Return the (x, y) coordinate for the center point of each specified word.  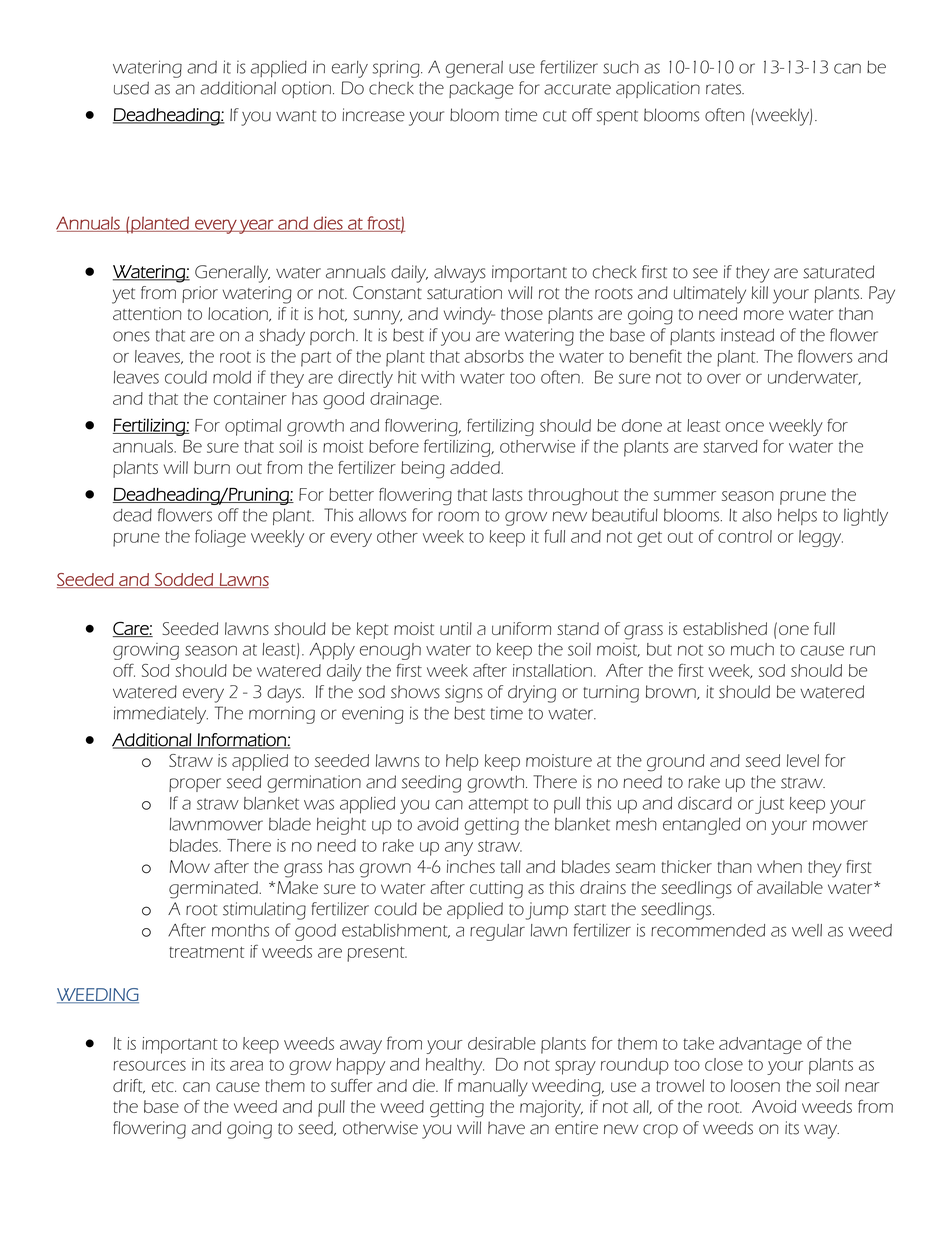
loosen (755, 1085)
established (725, 628)
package (481, 90)
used (131, 88)
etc (164, 1086)
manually (493, 1088)
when (779, 866)
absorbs (494, 356)
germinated (214, 890)
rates (724, 89)
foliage (220, 538)
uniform (521, 628)
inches (471, 866)
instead (747, 335)
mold (232, 377)
